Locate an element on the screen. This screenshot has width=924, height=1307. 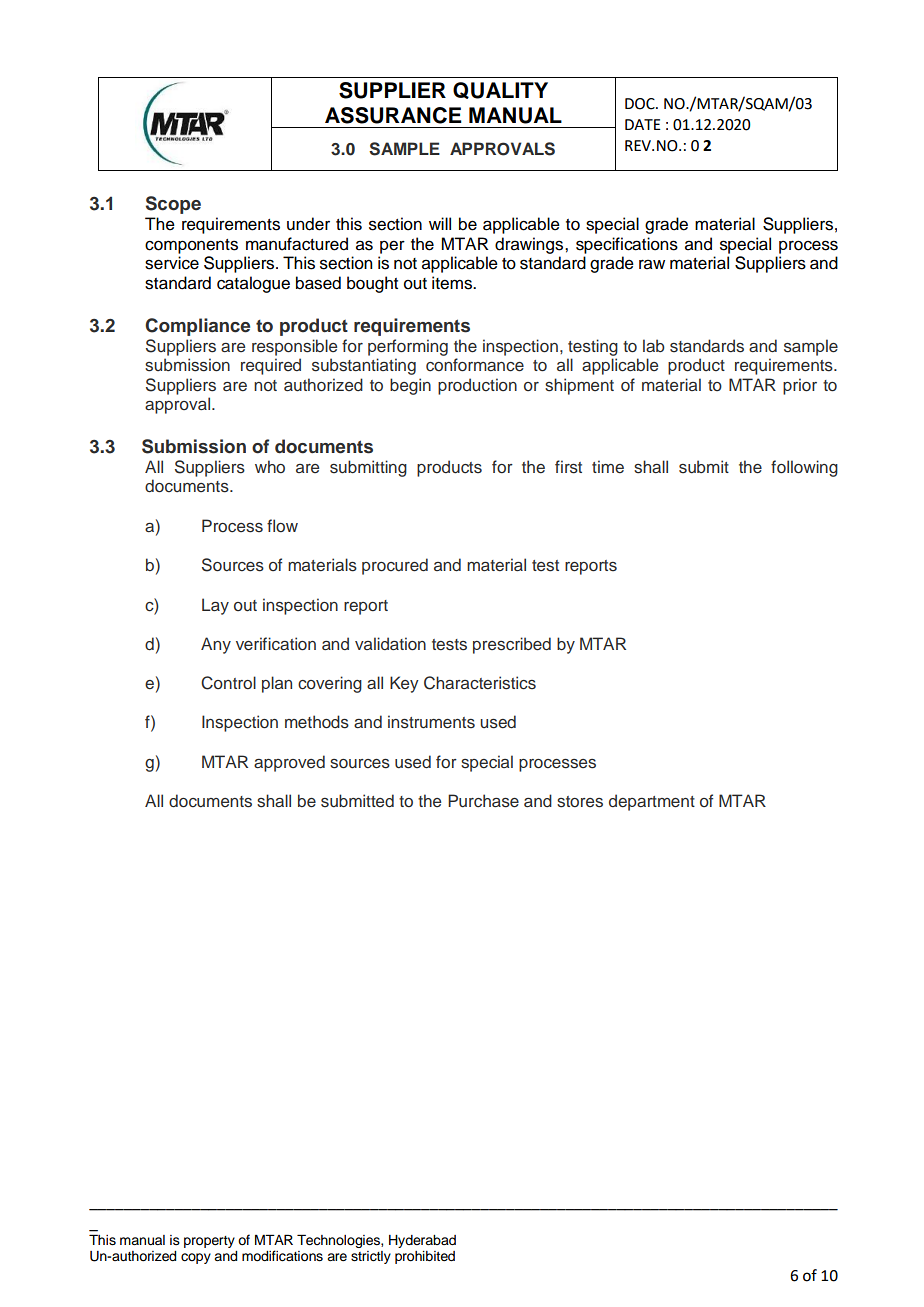
who is located at coordinates (270, 466).
